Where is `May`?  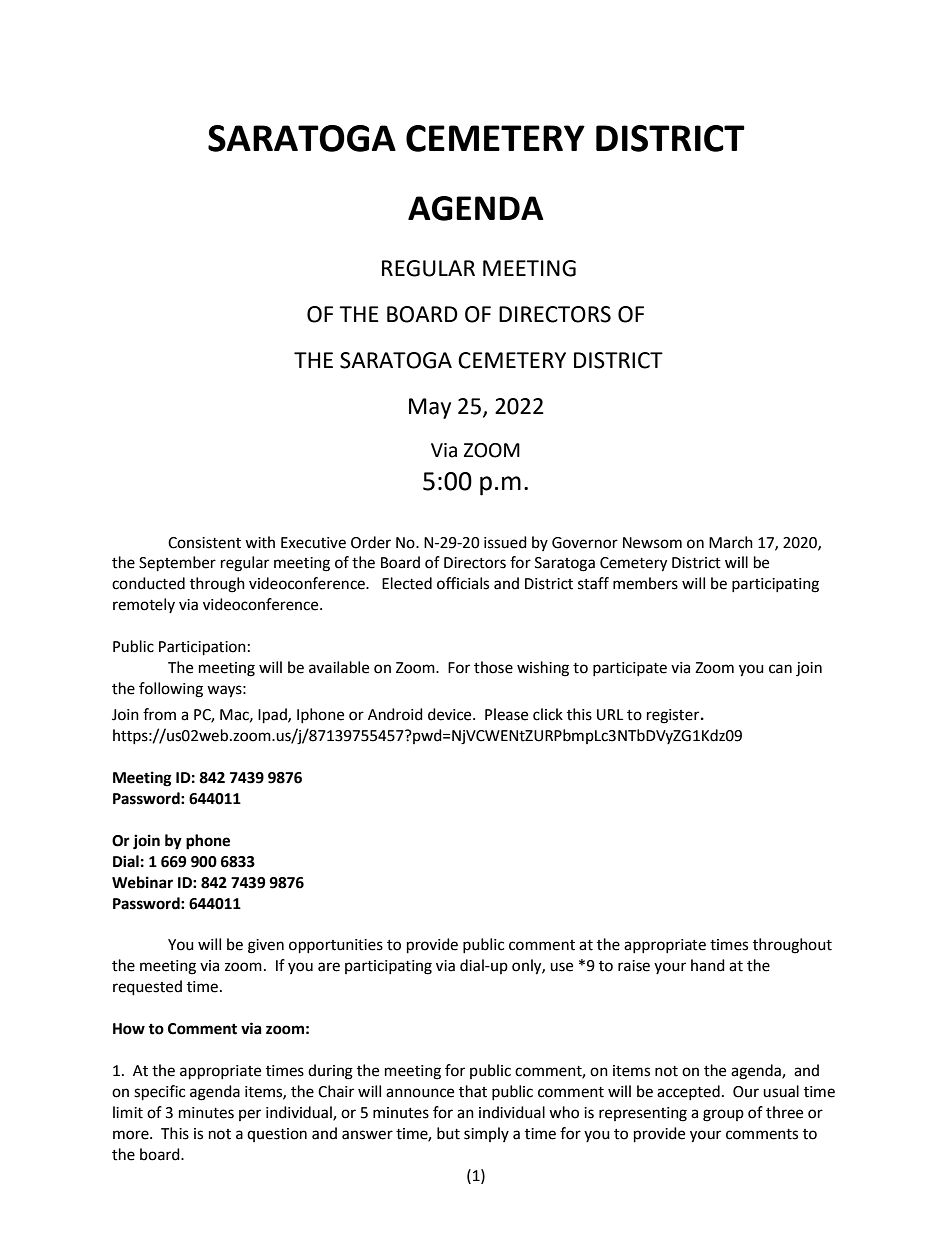
May is located at coordinates (430, 408).
